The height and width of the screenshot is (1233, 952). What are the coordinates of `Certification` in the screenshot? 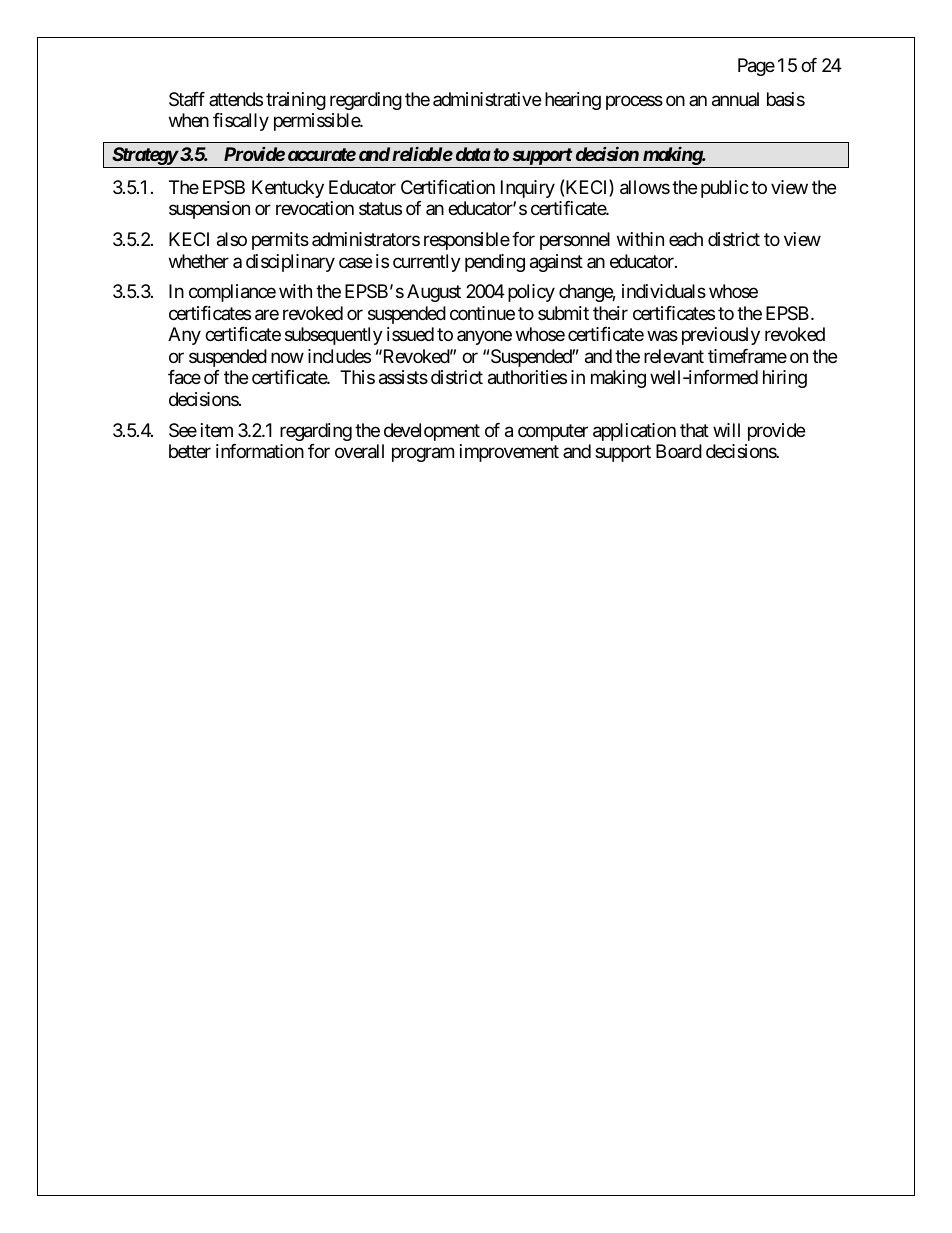 It's located at (448, 187).
